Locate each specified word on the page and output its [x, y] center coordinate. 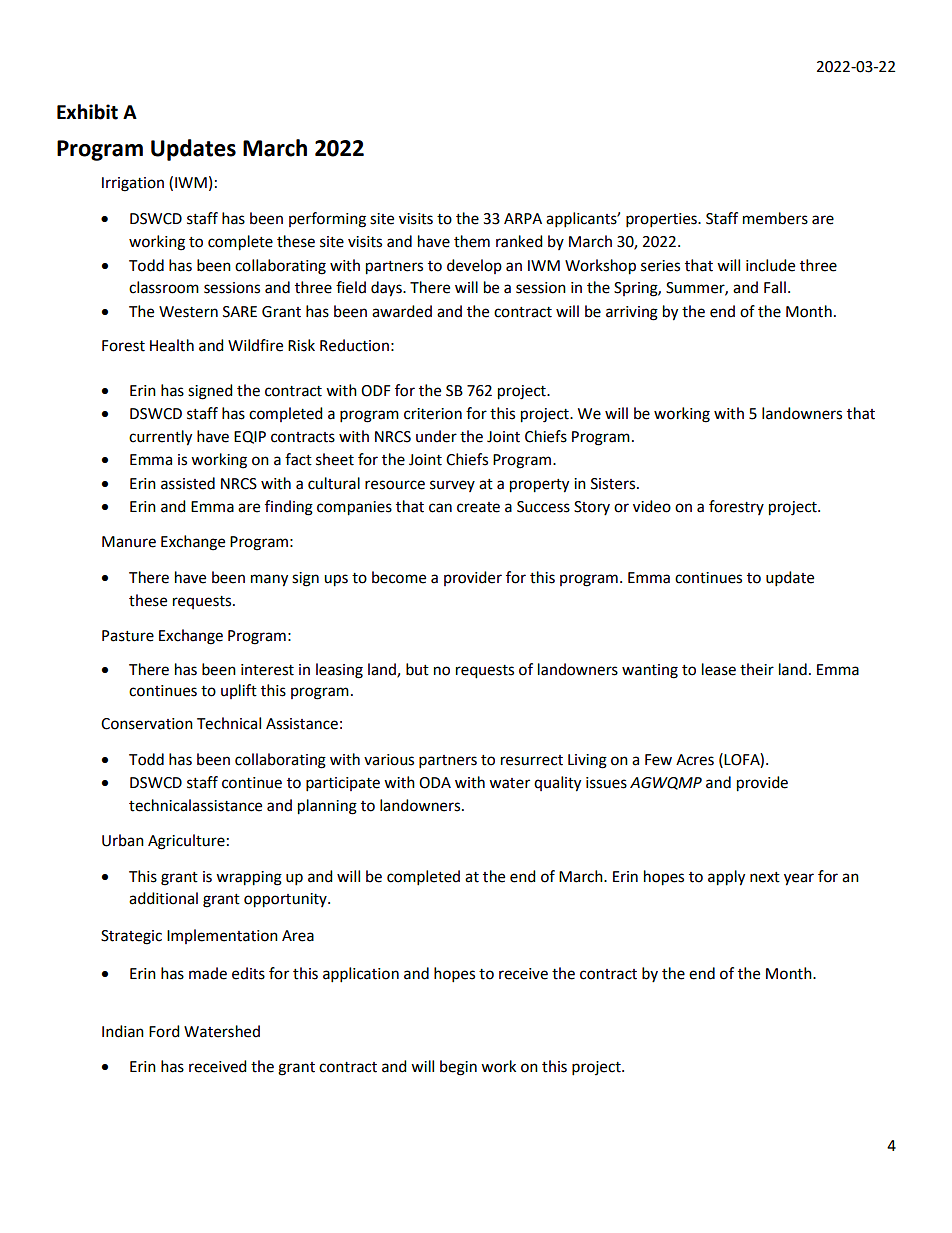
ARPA [523, 218]
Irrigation [133, 184]
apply [726, 878]
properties [662, 220]
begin [458, 1068]
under [436, 436]
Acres [695, 760]
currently [160, 438]
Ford [164, 1031]
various [389, 760]
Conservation [147, 724]
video [652, 506]
